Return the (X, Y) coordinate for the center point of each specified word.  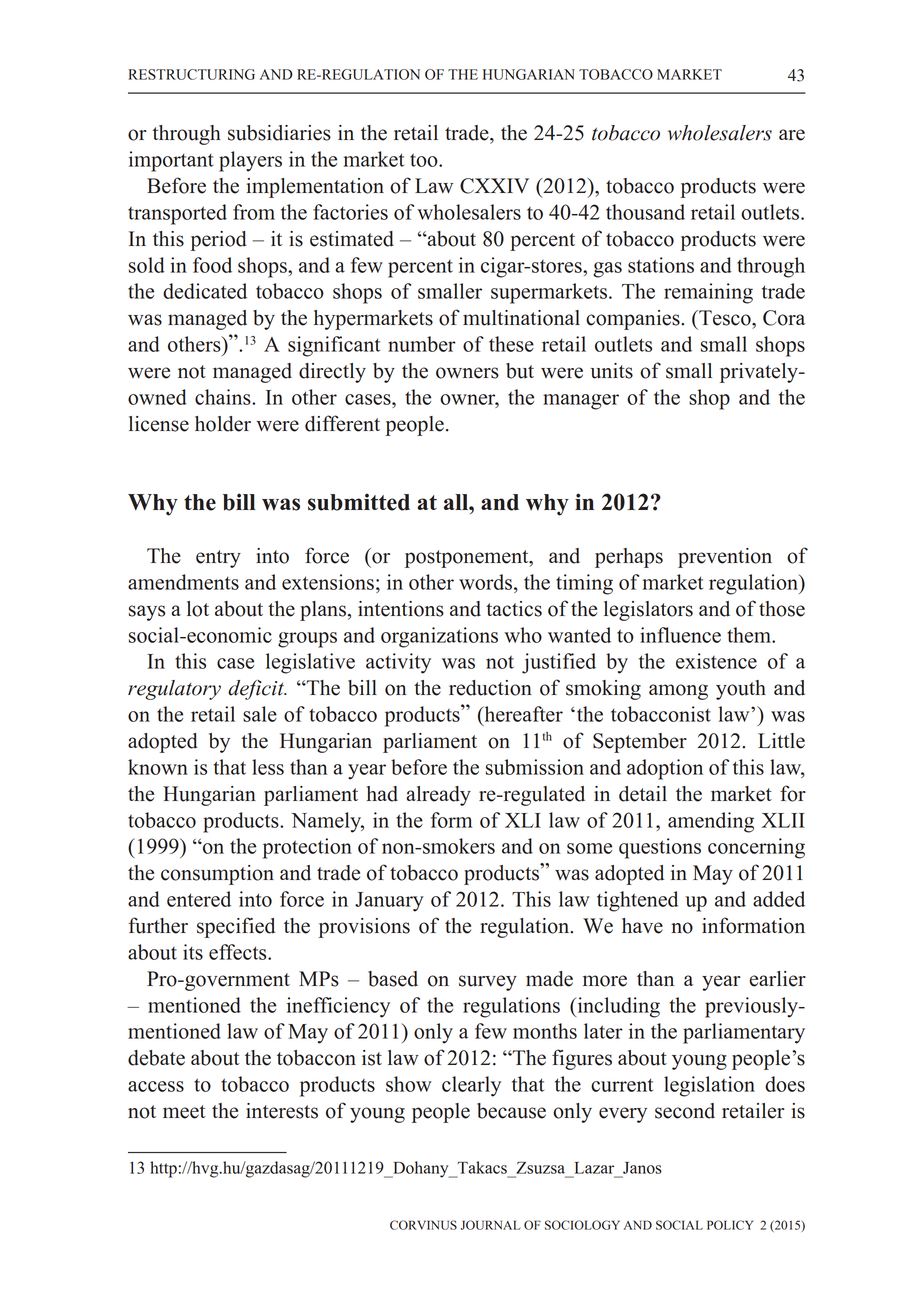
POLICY (730, 1225)
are (792, 135)
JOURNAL (490, 1225)
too (425, 160)
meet (184, 1112)
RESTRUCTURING (192, 74)
